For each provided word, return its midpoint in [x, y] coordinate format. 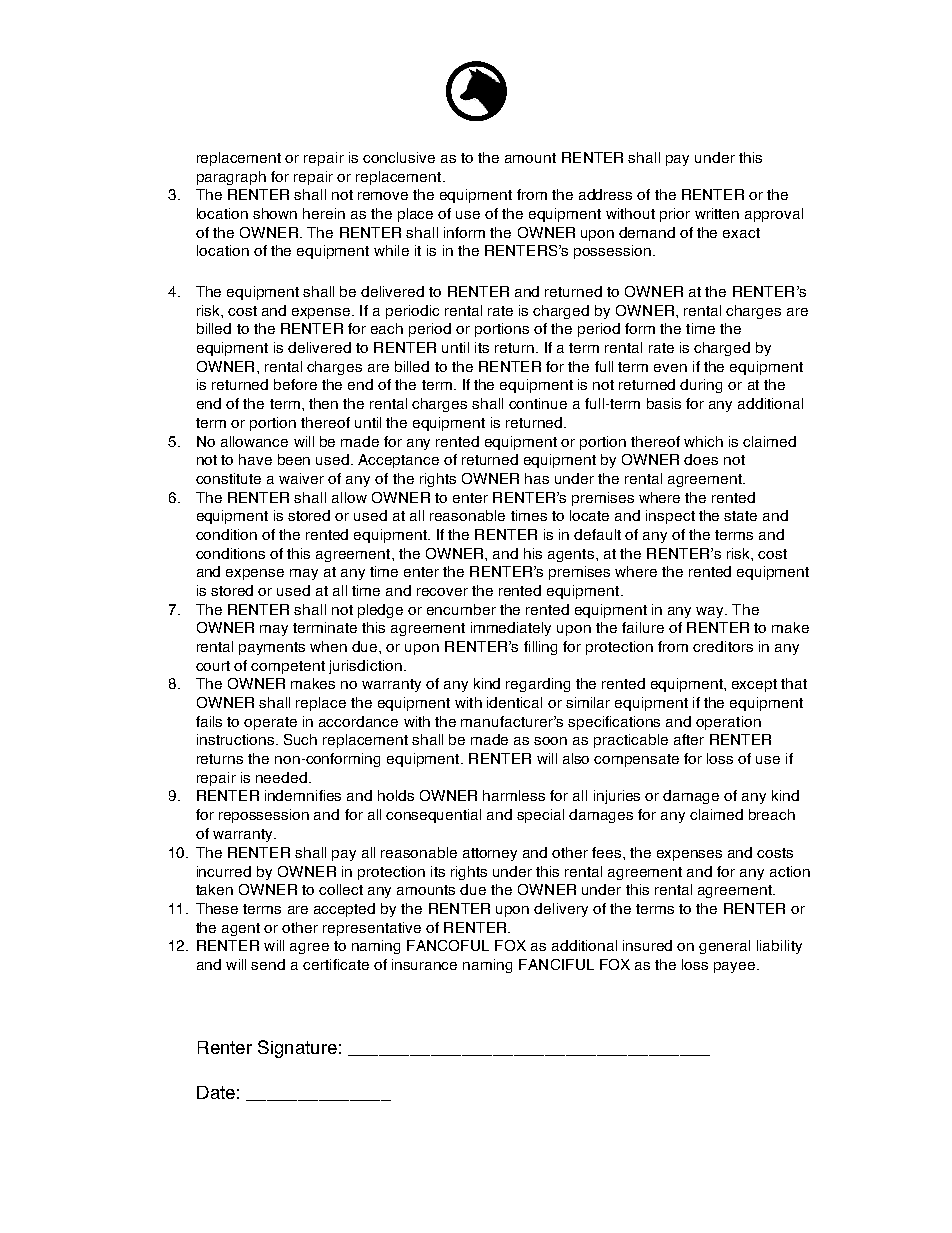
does [701, 459]
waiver [301, 478]
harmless [514, 795]
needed [281, 777]
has [537, 478]
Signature [297, 1049]
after [689, 739]
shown [275, 213]
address [605, 194]
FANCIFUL [556, 964]
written [717, 213]
